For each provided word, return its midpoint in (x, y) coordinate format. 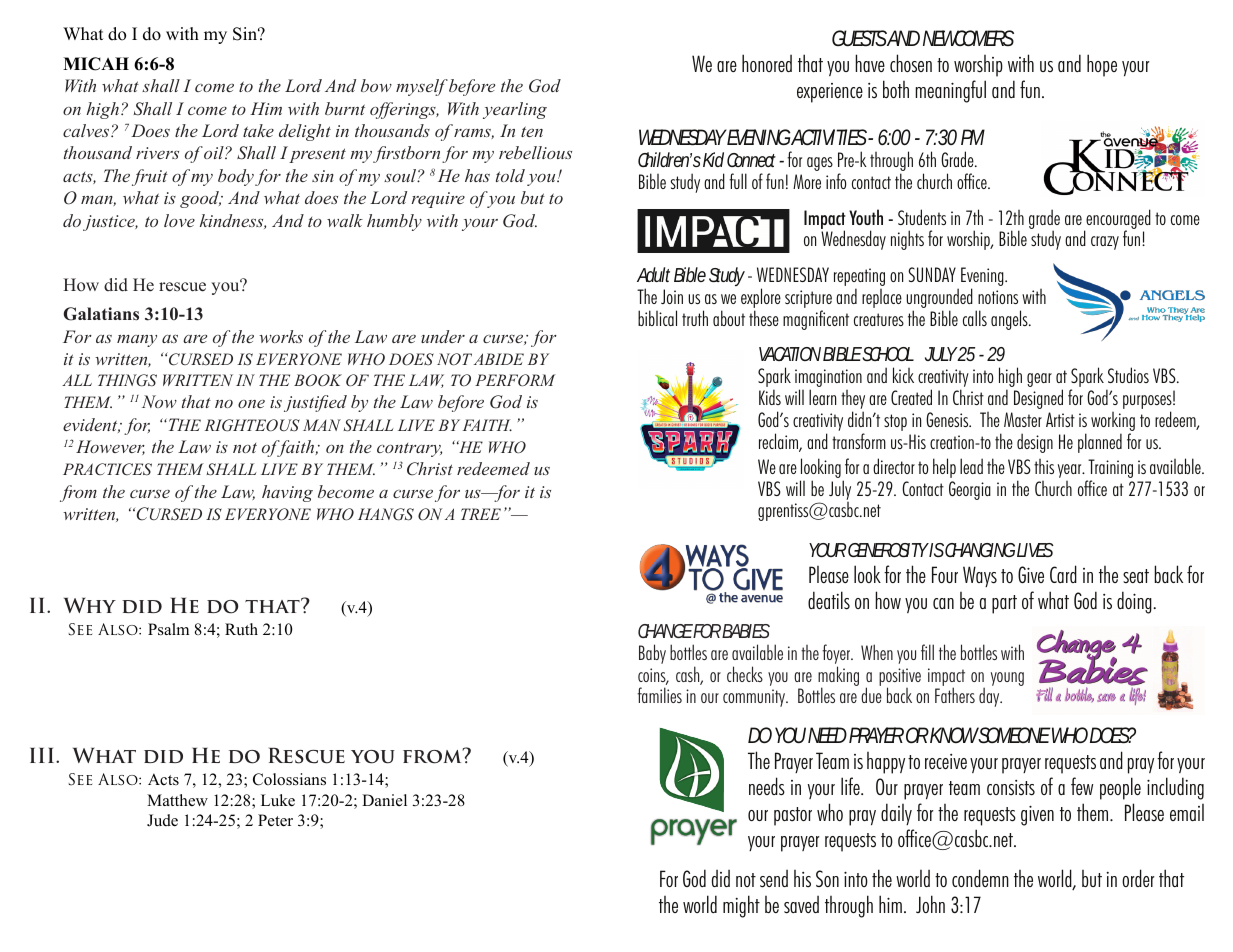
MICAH (96, 64)
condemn (980, 878)
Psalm (168, 629)
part (1004, 604)
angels (1010, 320)
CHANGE (666, 631)
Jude (162, 820)
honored (767, 63)
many (137, 341)
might (741, 906)
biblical (657, 318)
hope (1102, 65)
